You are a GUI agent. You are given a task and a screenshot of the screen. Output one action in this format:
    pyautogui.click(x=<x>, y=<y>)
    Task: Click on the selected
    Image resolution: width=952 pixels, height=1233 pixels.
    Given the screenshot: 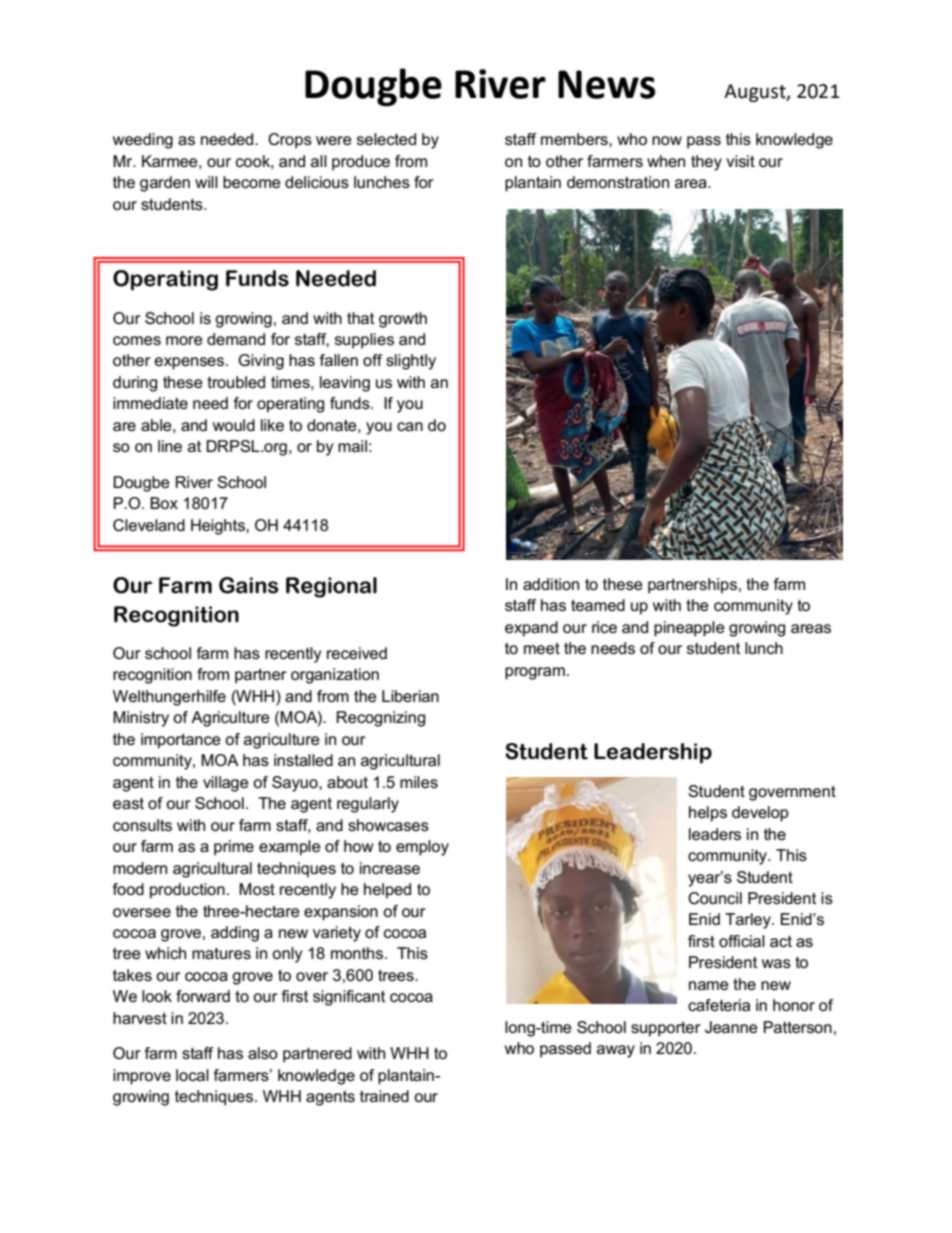 What is the action you would take?
    pyautogui.click(x=386, y=139)
